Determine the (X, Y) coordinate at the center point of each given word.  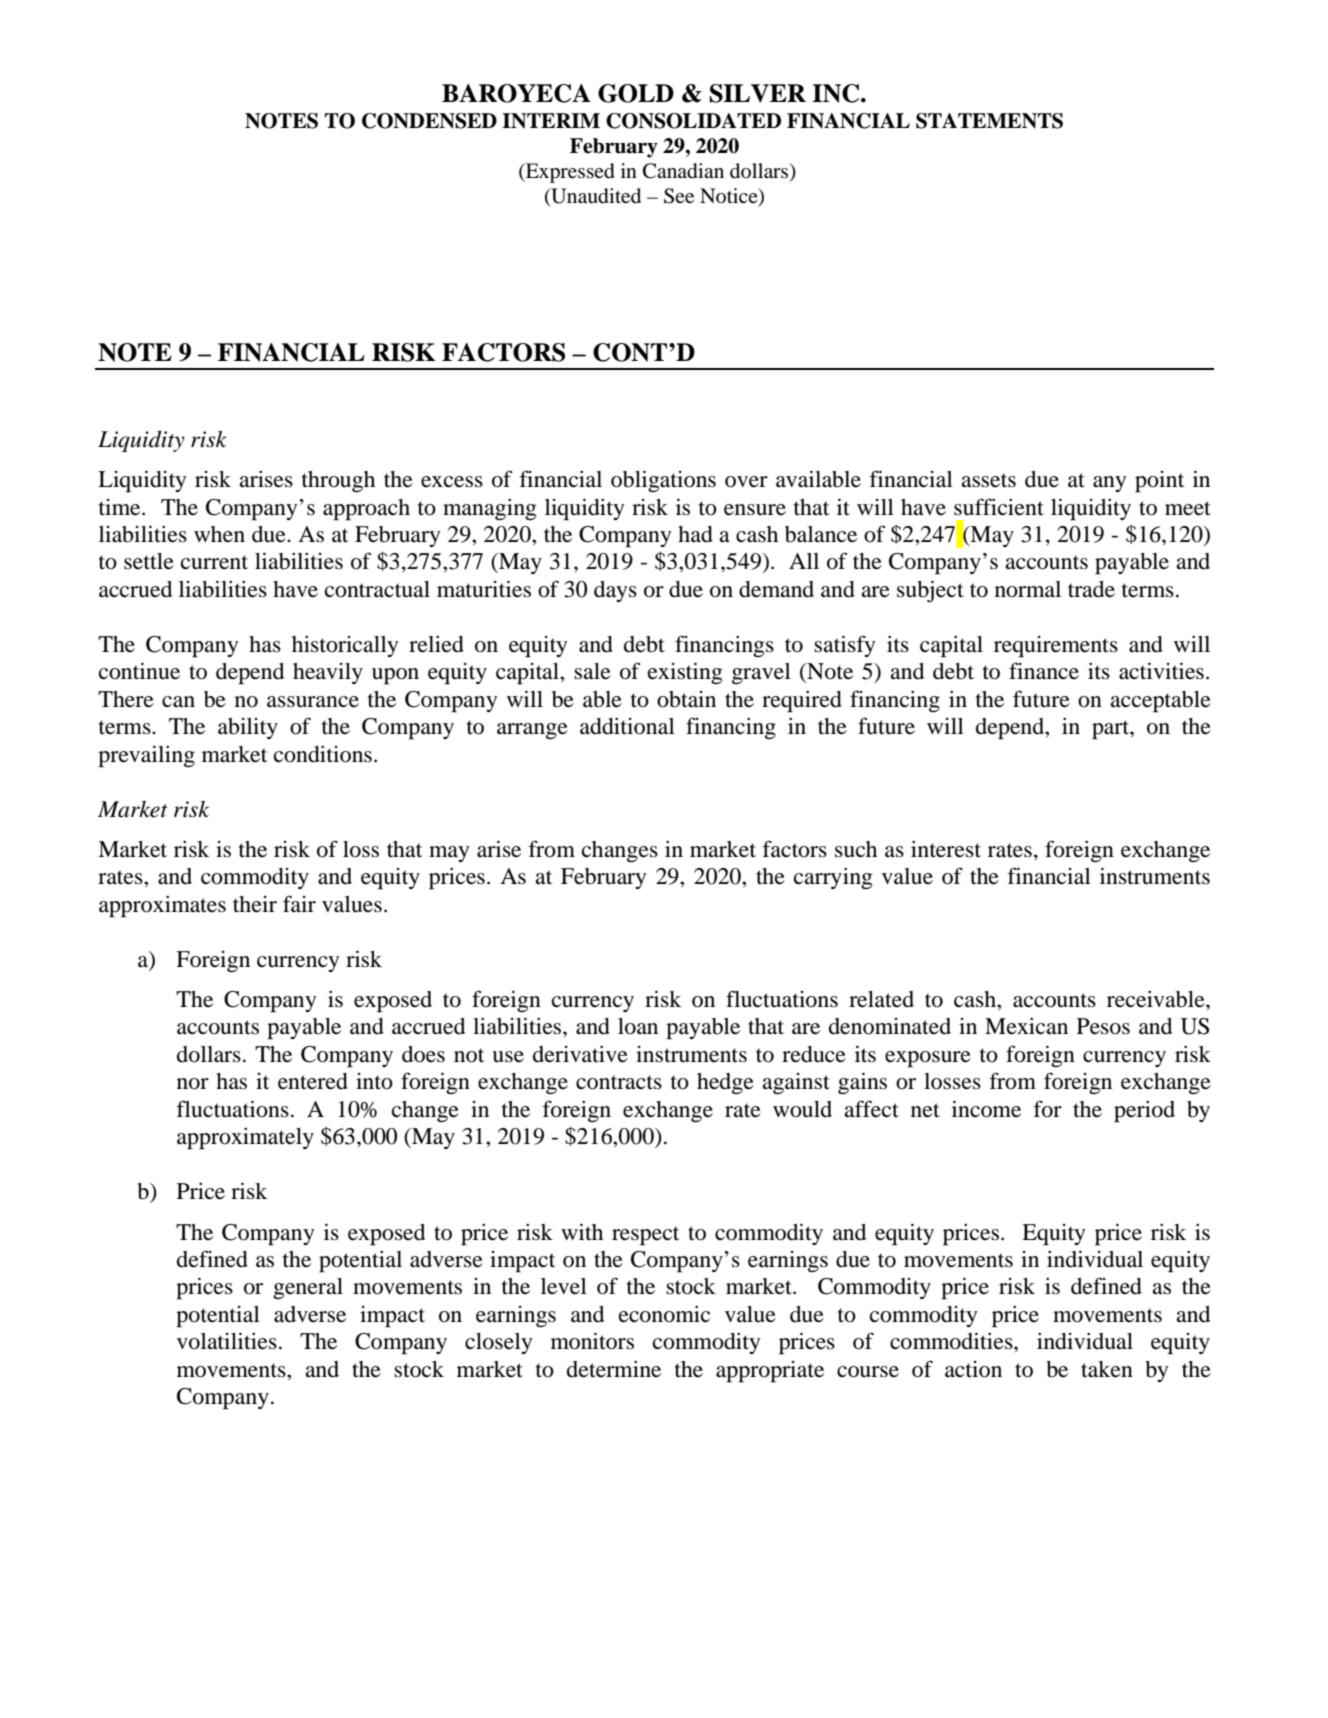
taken (1107, 1369)
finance (1044, 671)
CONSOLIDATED (693, 121)
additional (627, 726)
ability (248, 728)
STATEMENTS (989, 121)
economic (664, 1314)
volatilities (227, 1341)
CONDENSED (429, 121)
